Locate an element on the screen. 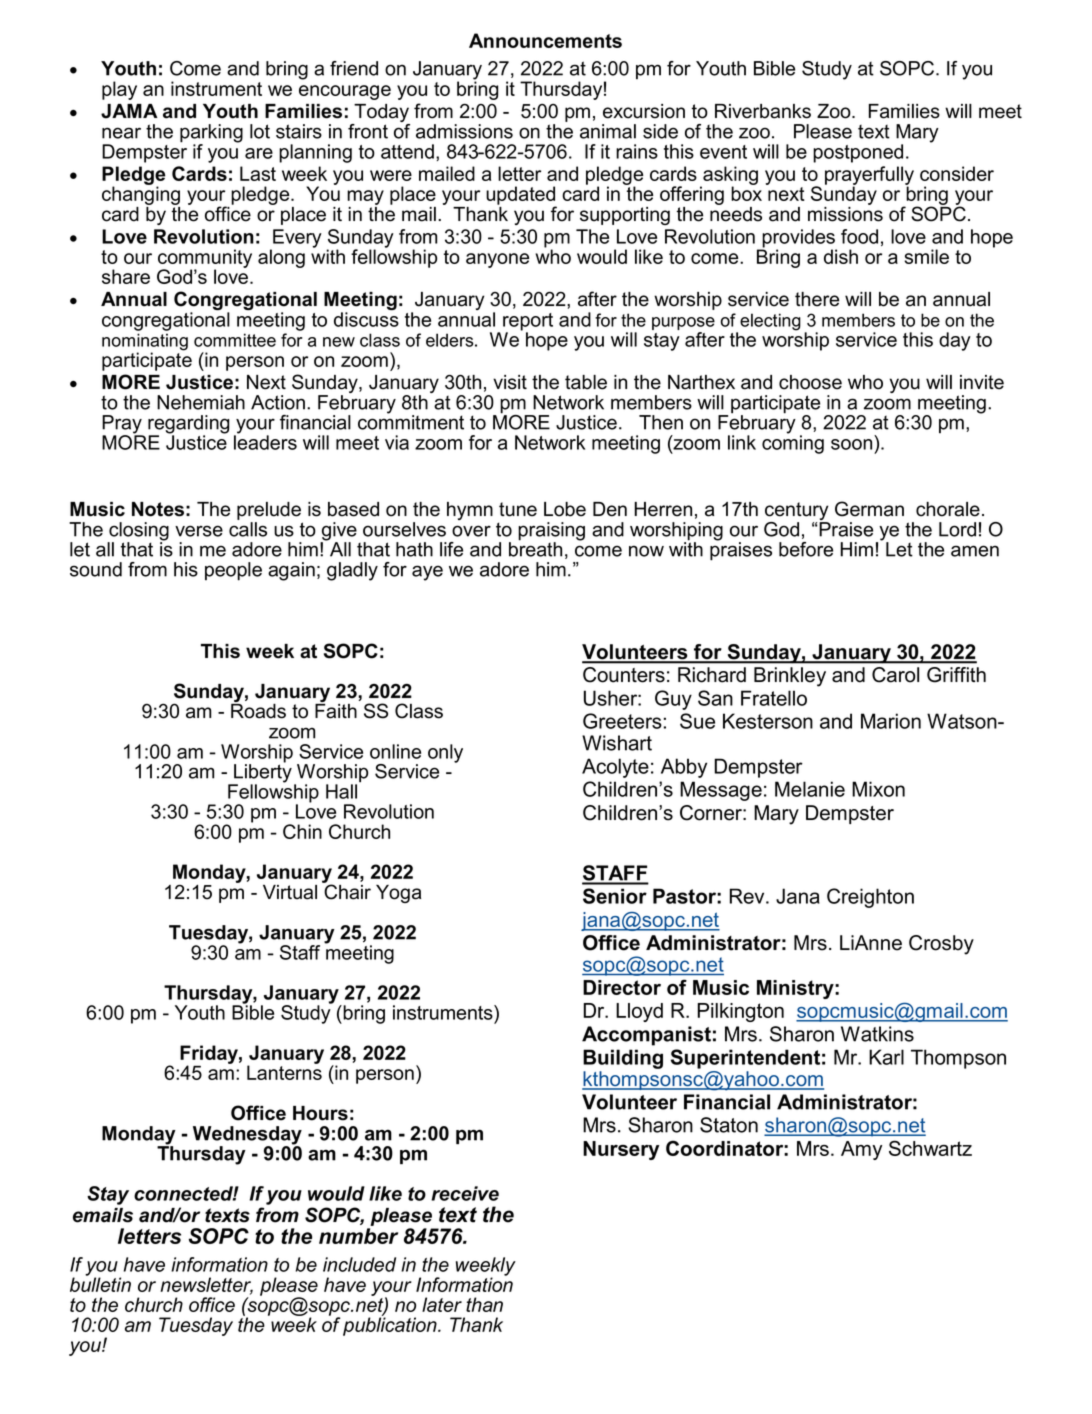 This screenshot has width=1092, height=1414. bulletin is located at coordinates (100, 1283).
